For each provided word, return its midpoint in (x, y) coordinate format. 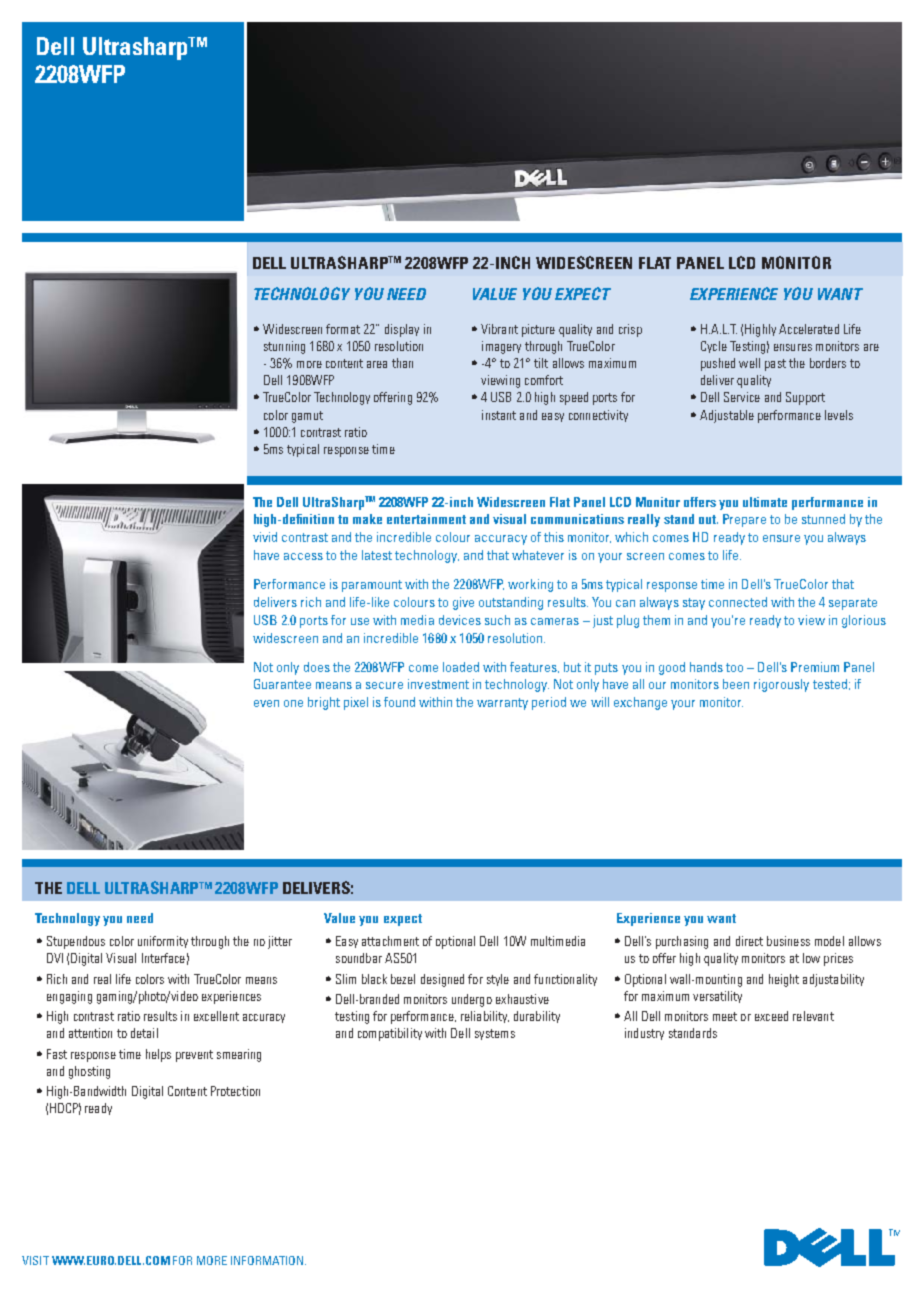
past (775, 365)
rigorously (781, 685)
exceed (771, 1016)
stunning (284, 347)
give (463, 603)
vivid (265, 537)
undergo (472, 1000)
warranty (502, 704)
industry (644, 1034)
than (402, 363)
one (293, 703)
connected (738, 602)
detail (144, 1033)
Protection (235, 1091)
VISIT (35, 1260)
